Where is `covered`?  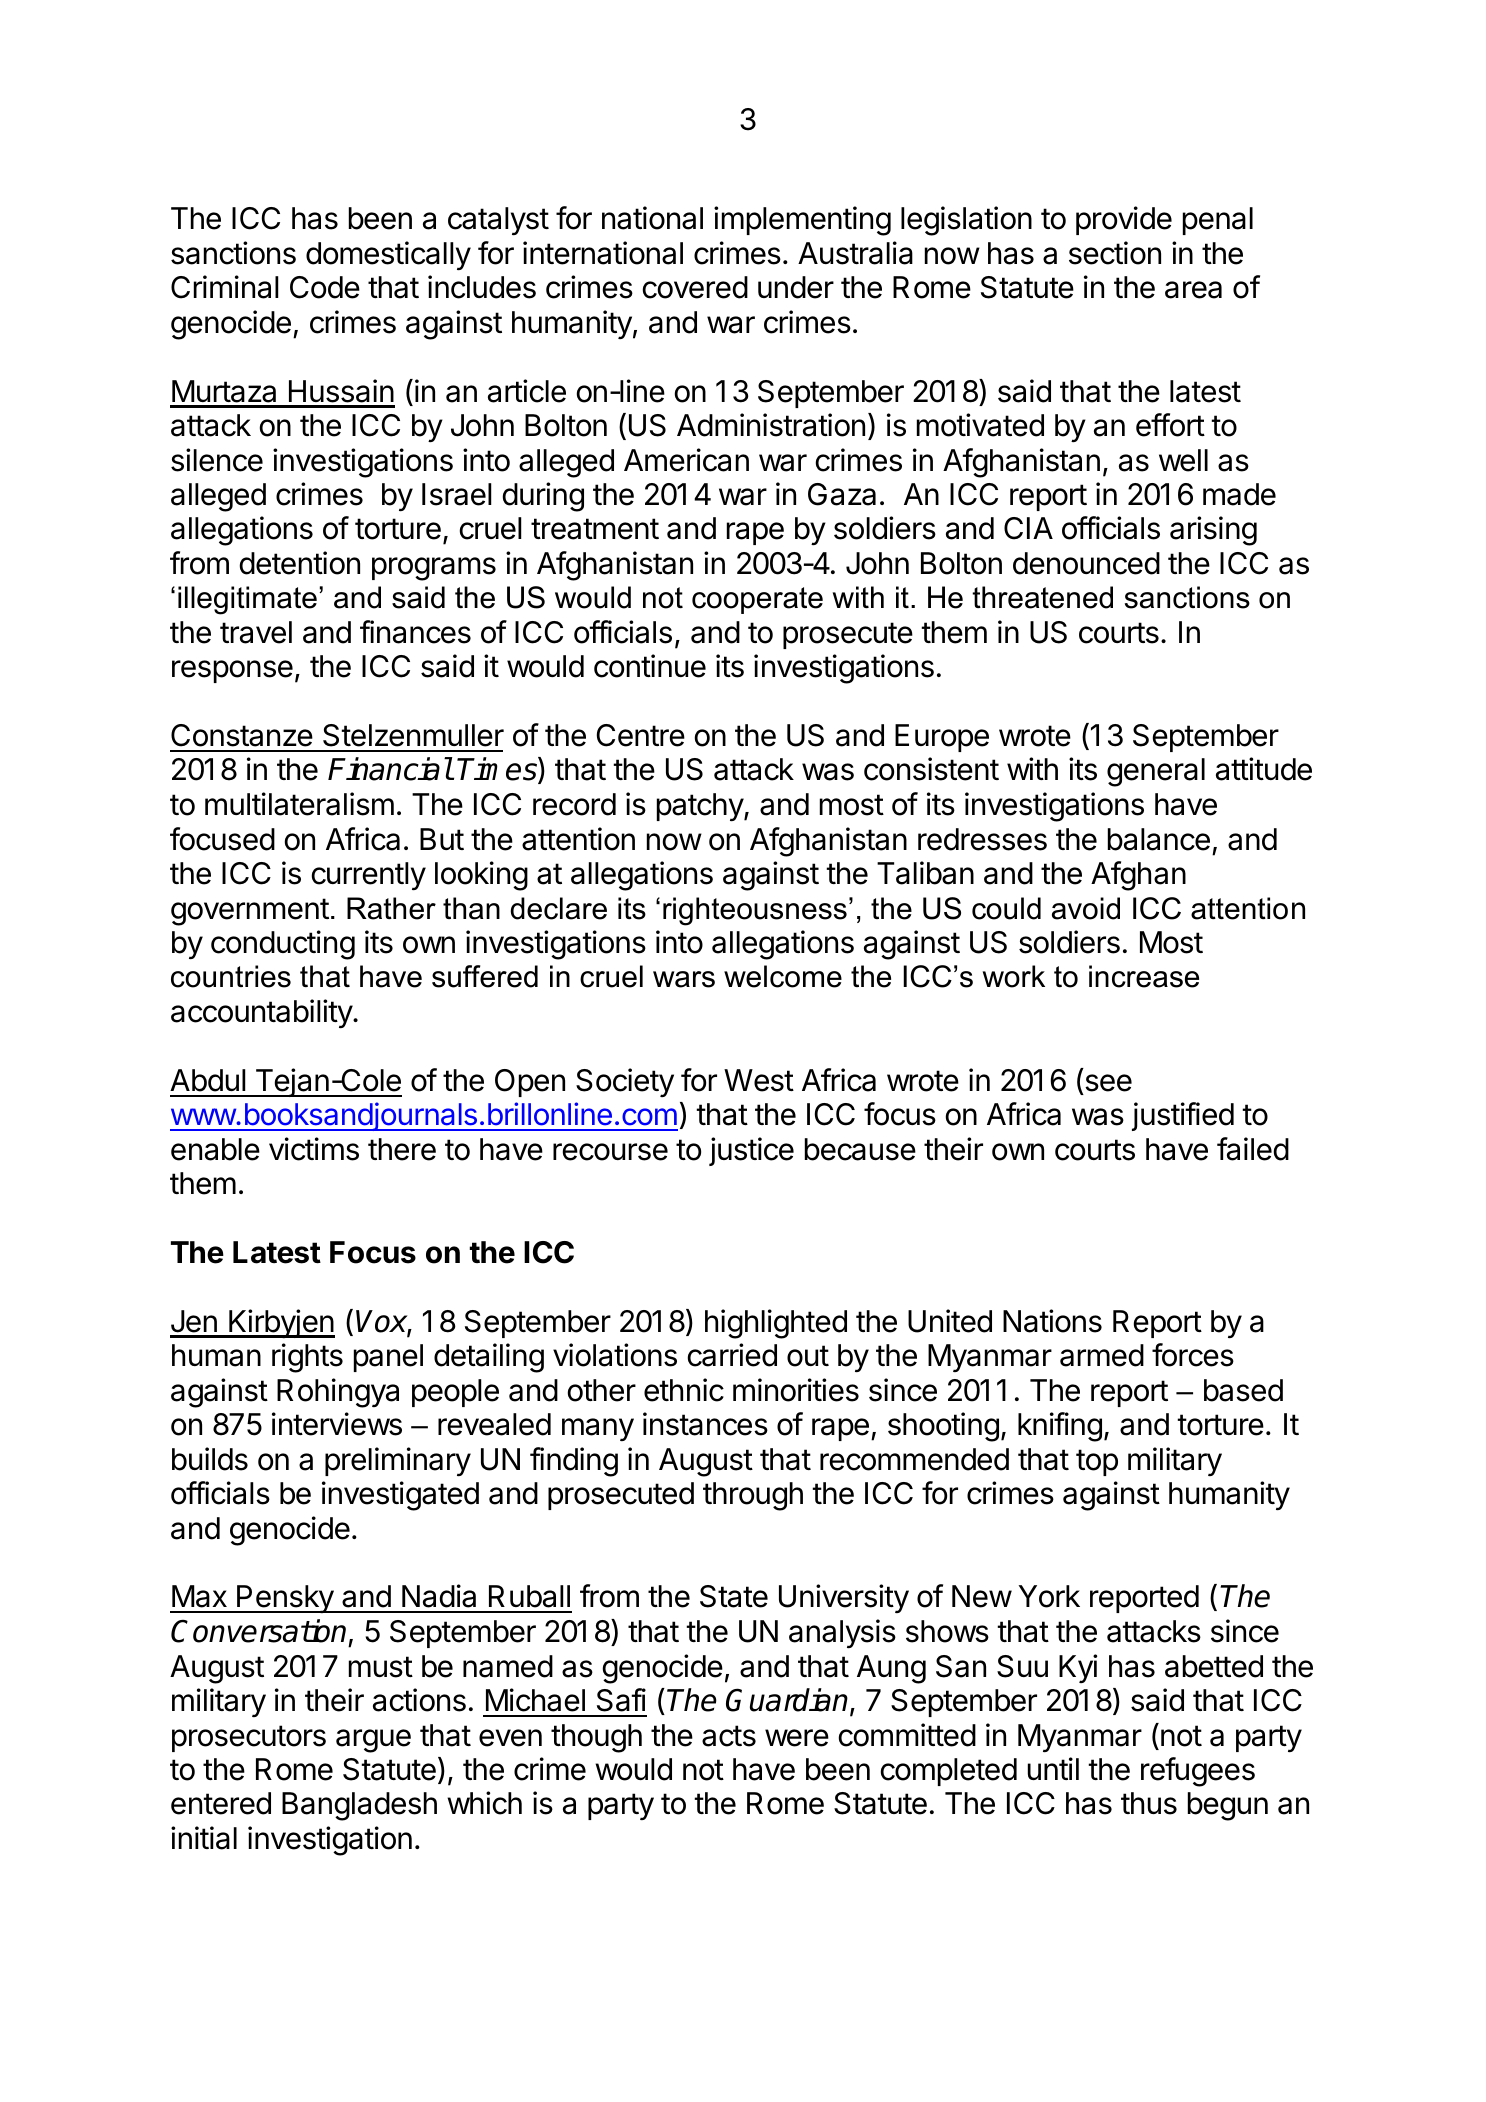
covered is located at coordinates (695, 287).
